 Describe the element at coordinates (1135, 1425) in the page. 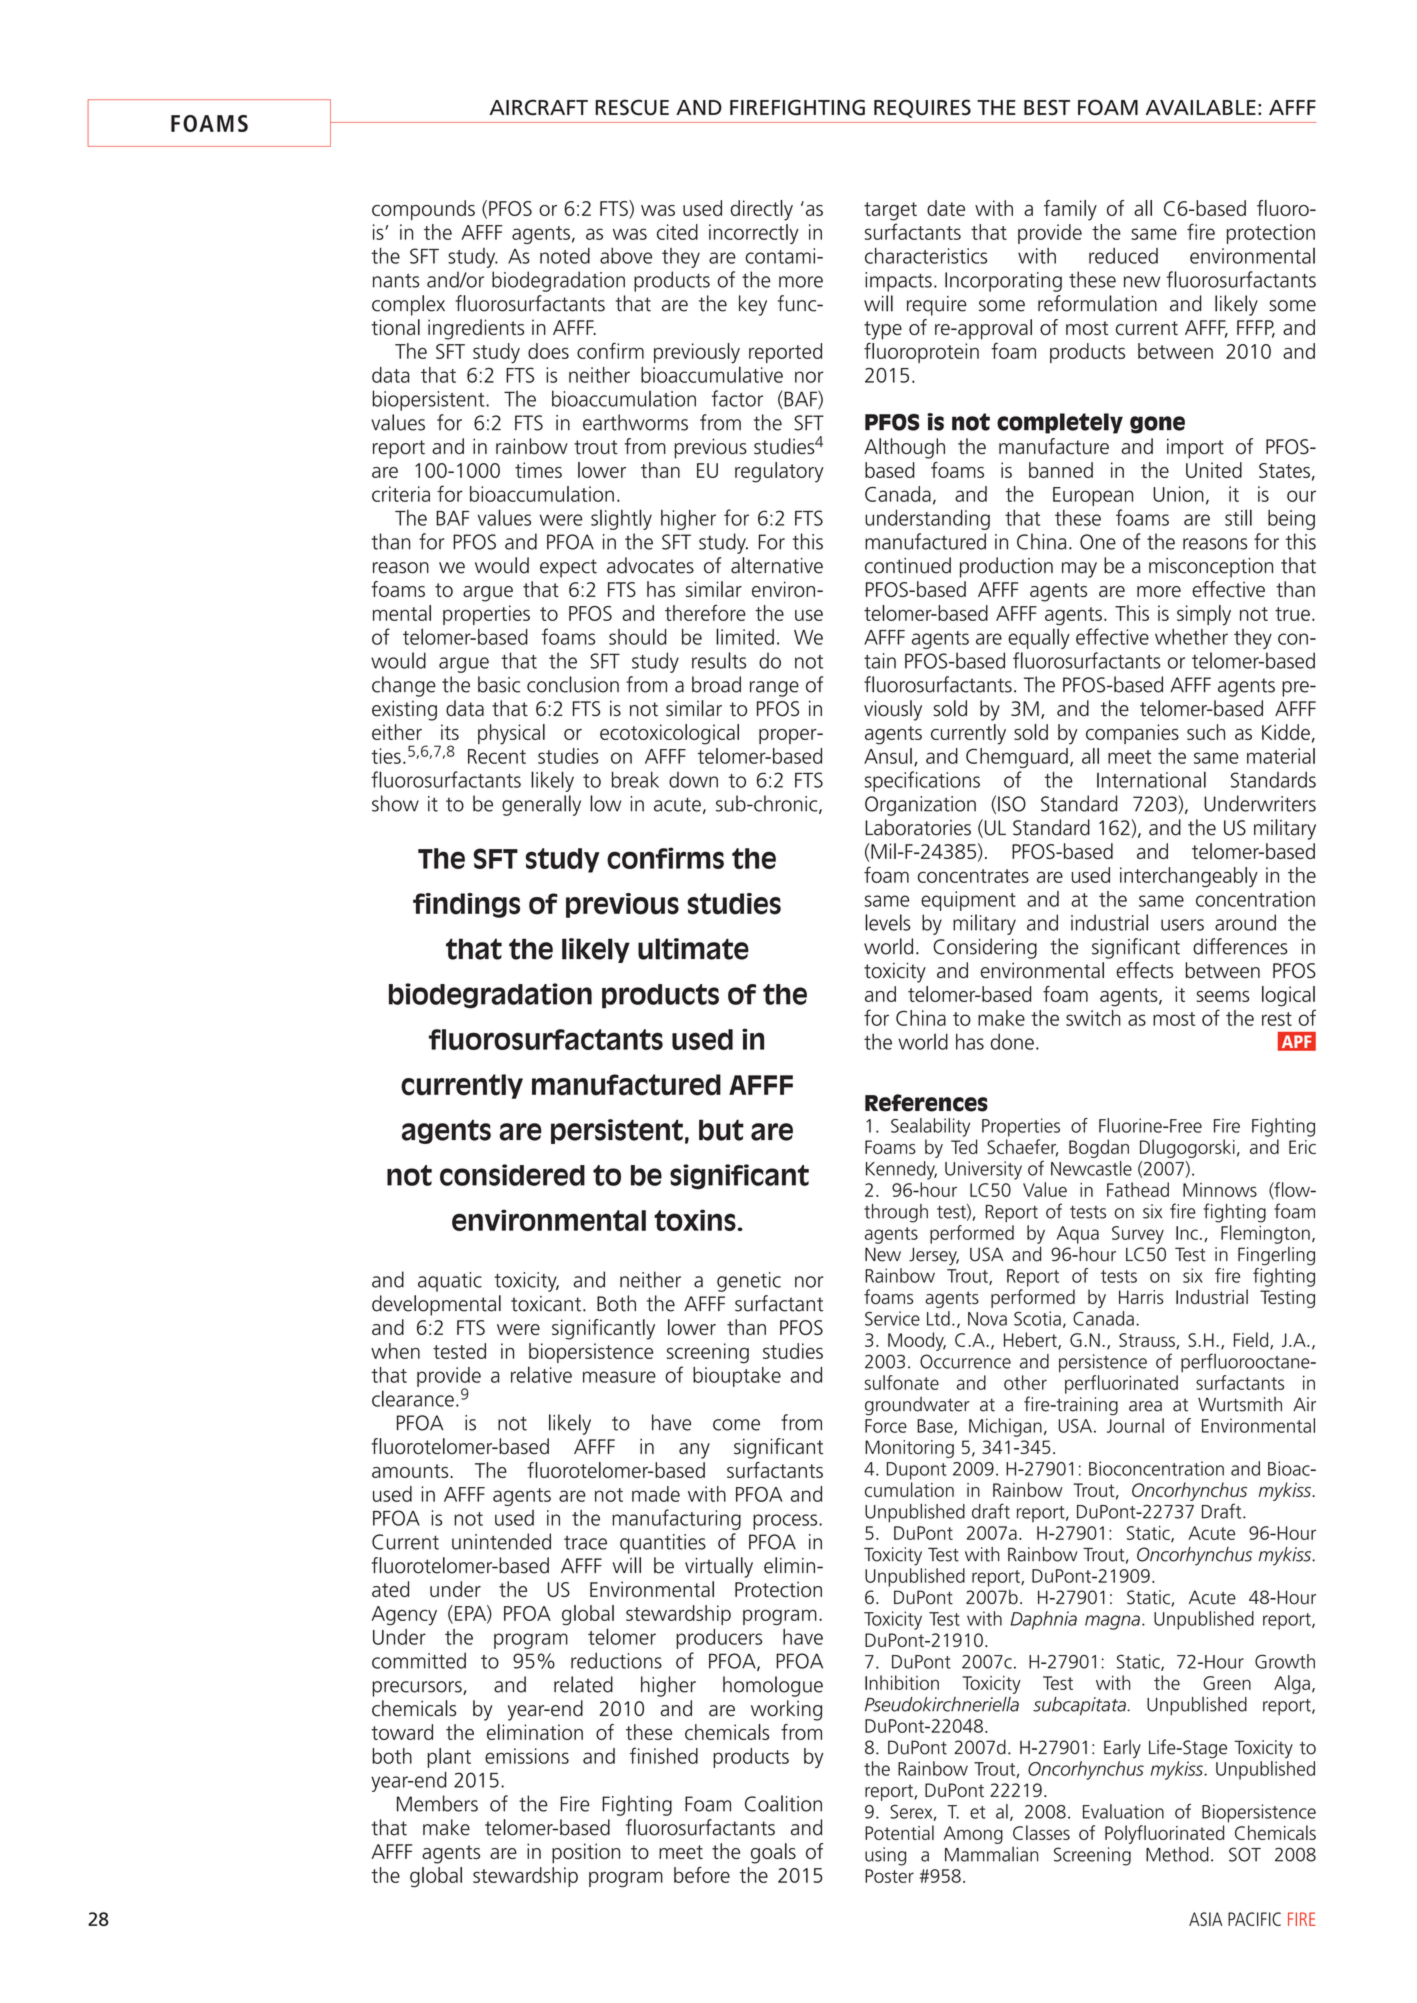

I see `Journal` at that location.
